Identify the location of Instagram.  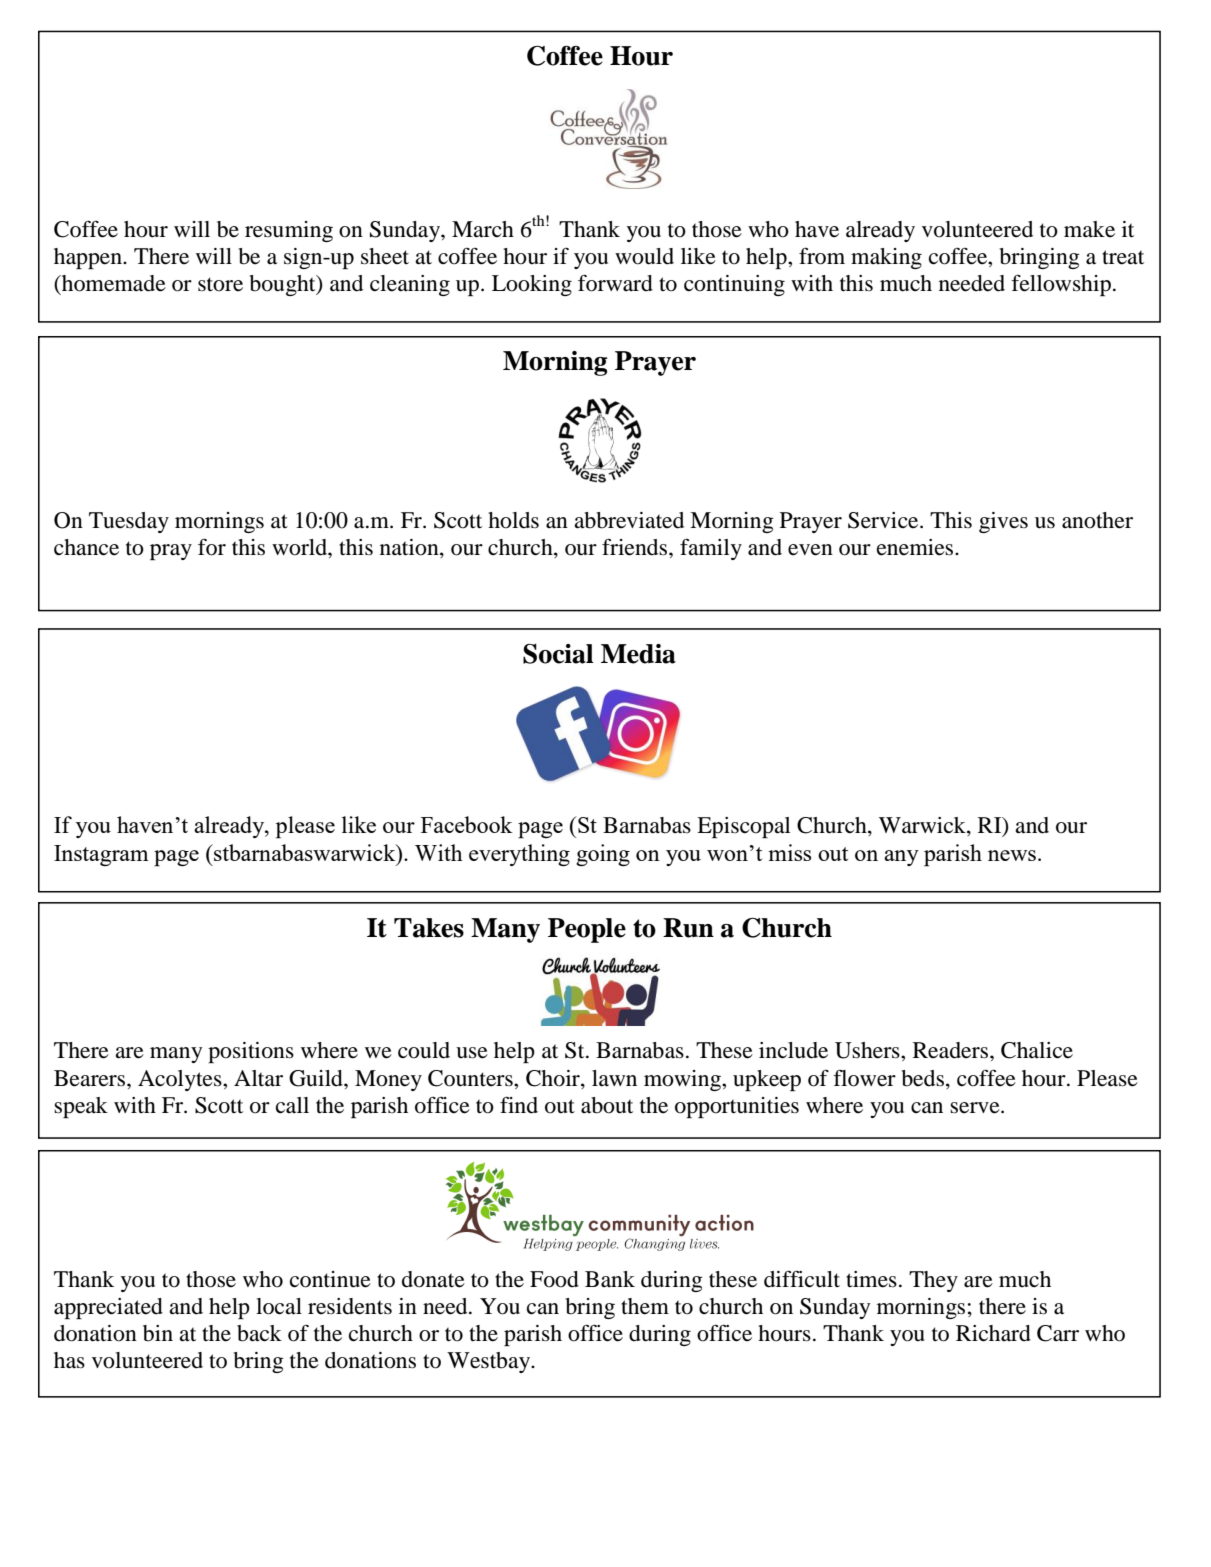
(101, 855).
